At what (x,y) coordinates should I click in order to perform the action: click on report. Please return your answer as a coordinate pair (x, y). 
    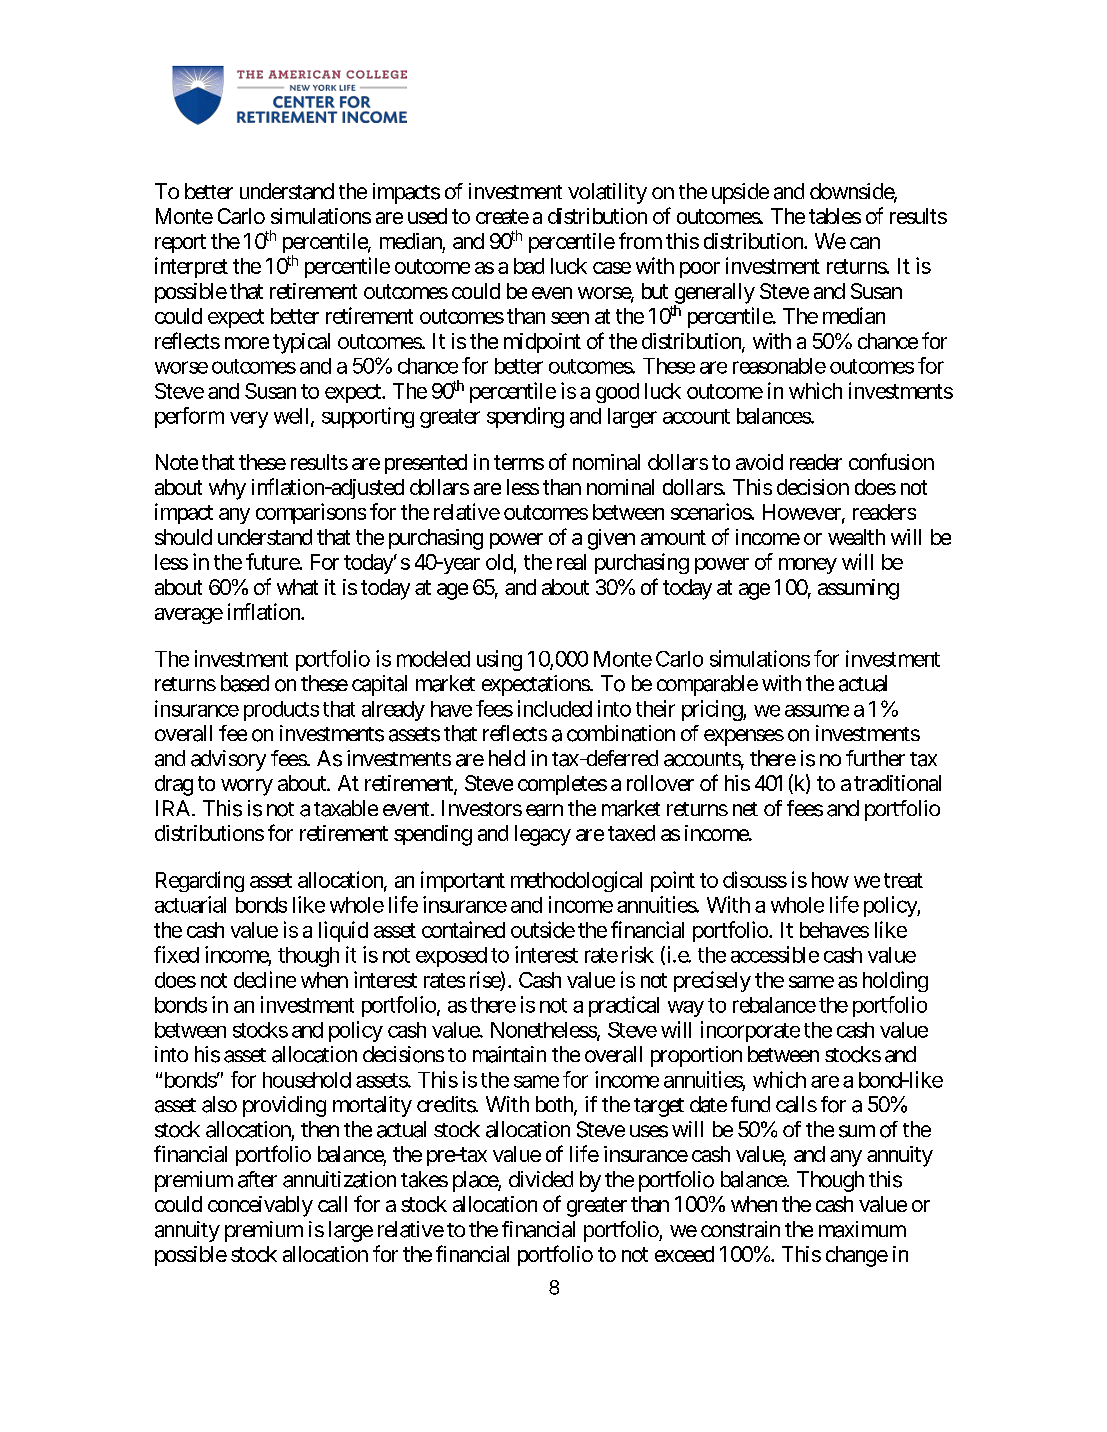
    Looking at the image, I should click on (180, 243).
